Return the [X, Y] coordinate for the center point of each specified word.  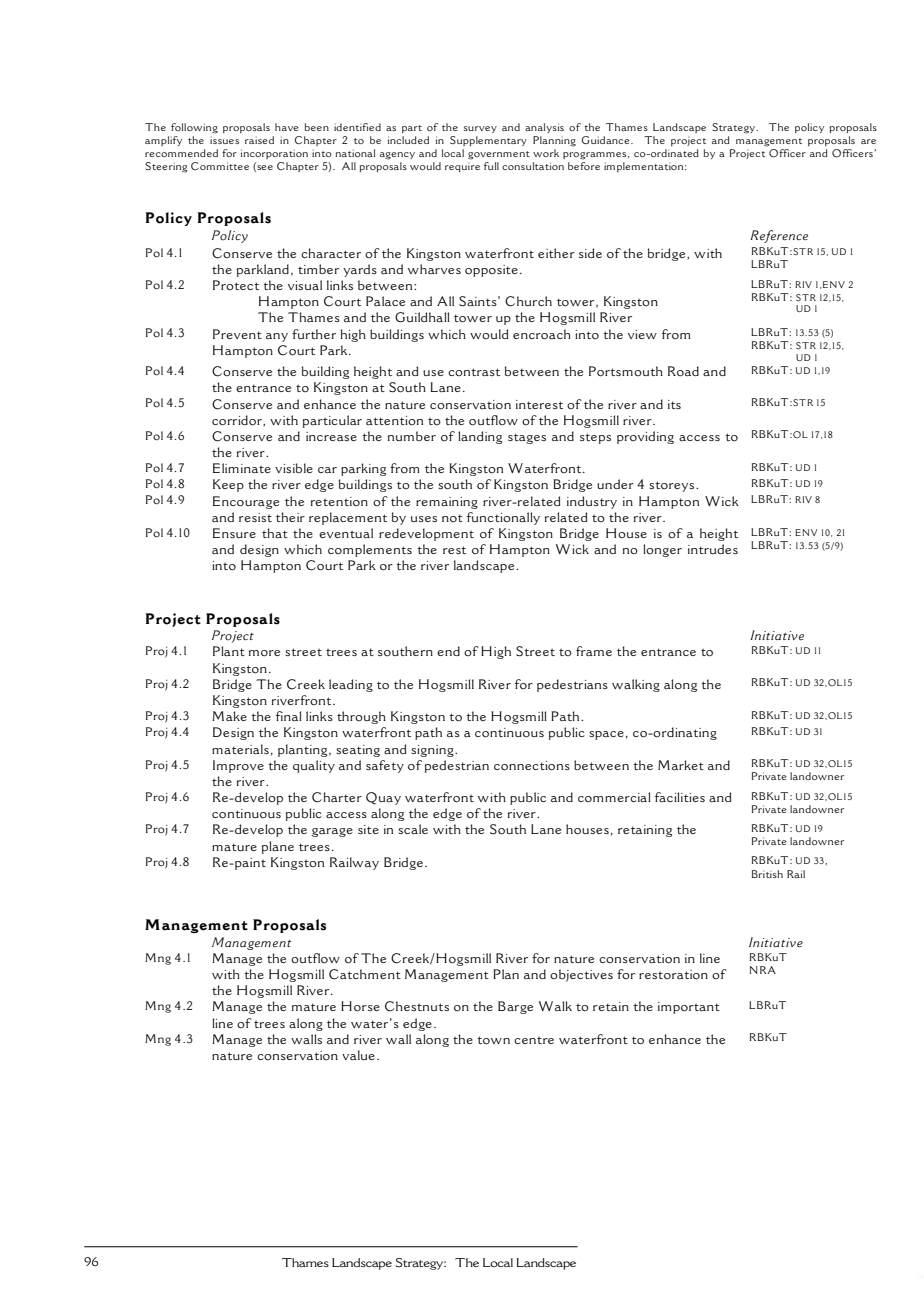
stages [527, 438]
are [868, 141]
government [499, 155]
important [689, 1008]
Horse [360, 1006]
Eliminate [242, 468]
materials [240, 749]
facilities [680, 797]
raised [259, 140]
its [674, 404]
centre [534, 1040]
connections [532, 766]
